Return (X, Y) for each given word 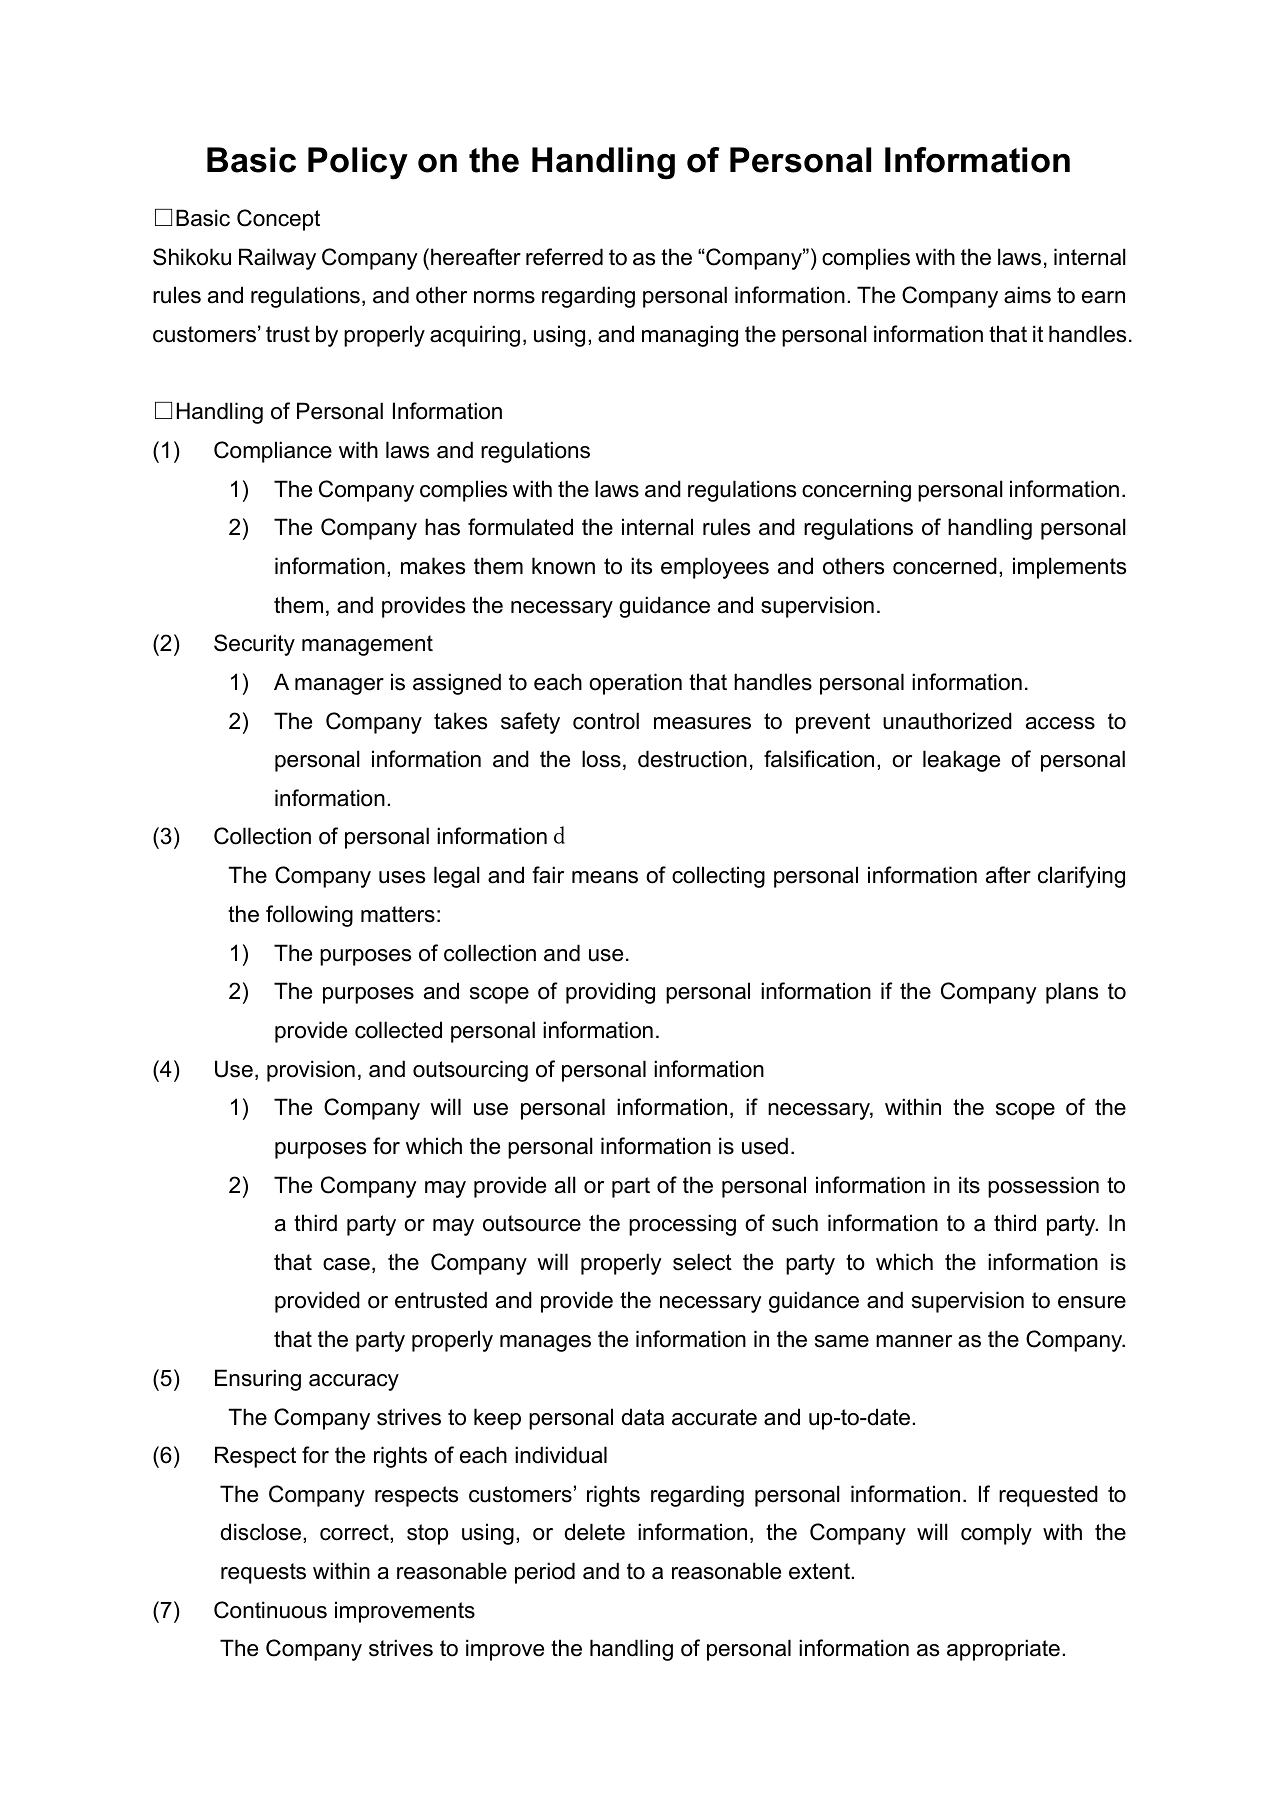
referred (564, 257)
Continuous (270, 1610)
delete (594, 1532)
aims (1027, 295)
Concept (278, 220)
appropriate (1003, 1650)
